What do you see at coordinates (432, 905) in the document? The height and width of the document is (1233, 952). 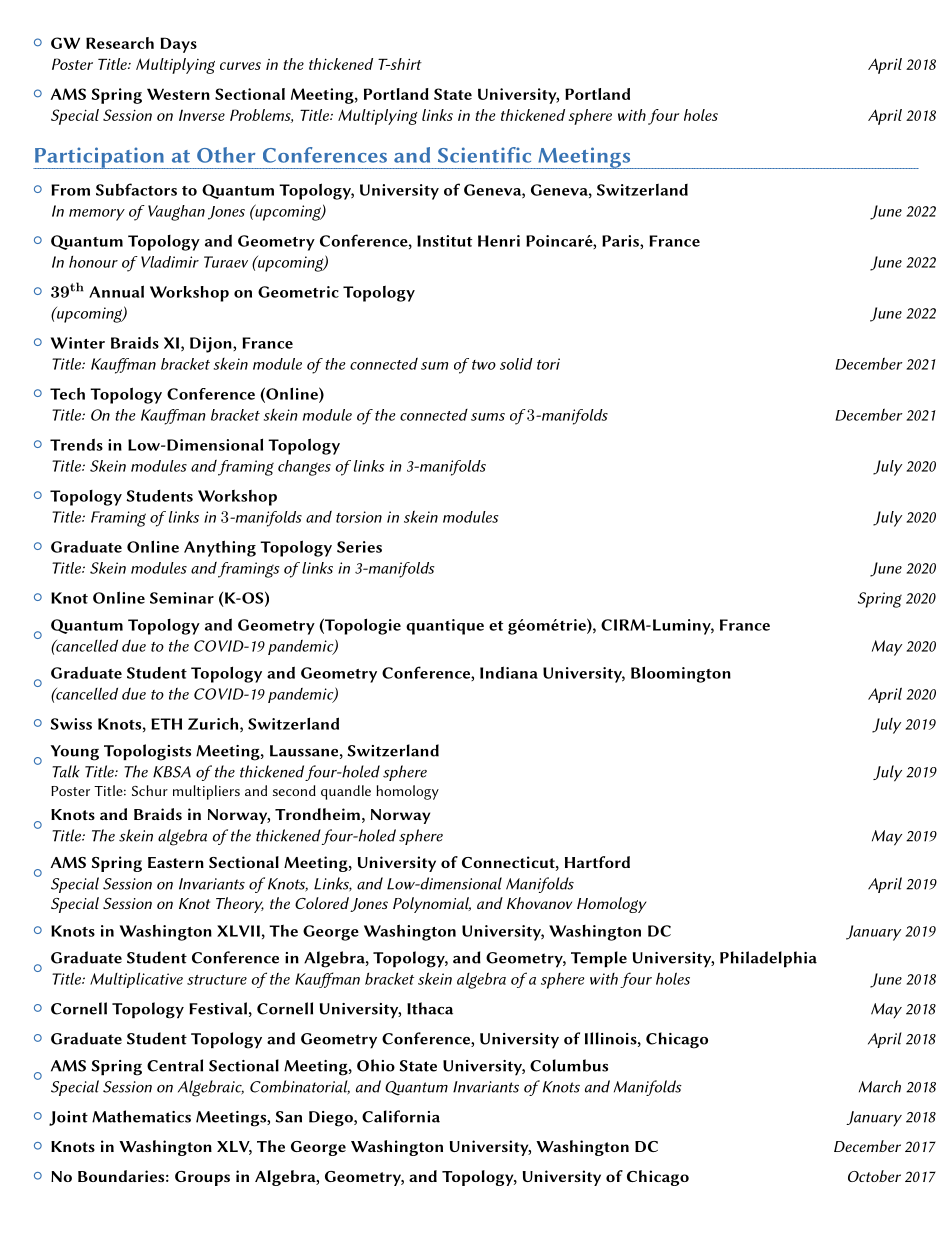 I see `Polynomial` at bounding box center [432, 905].
